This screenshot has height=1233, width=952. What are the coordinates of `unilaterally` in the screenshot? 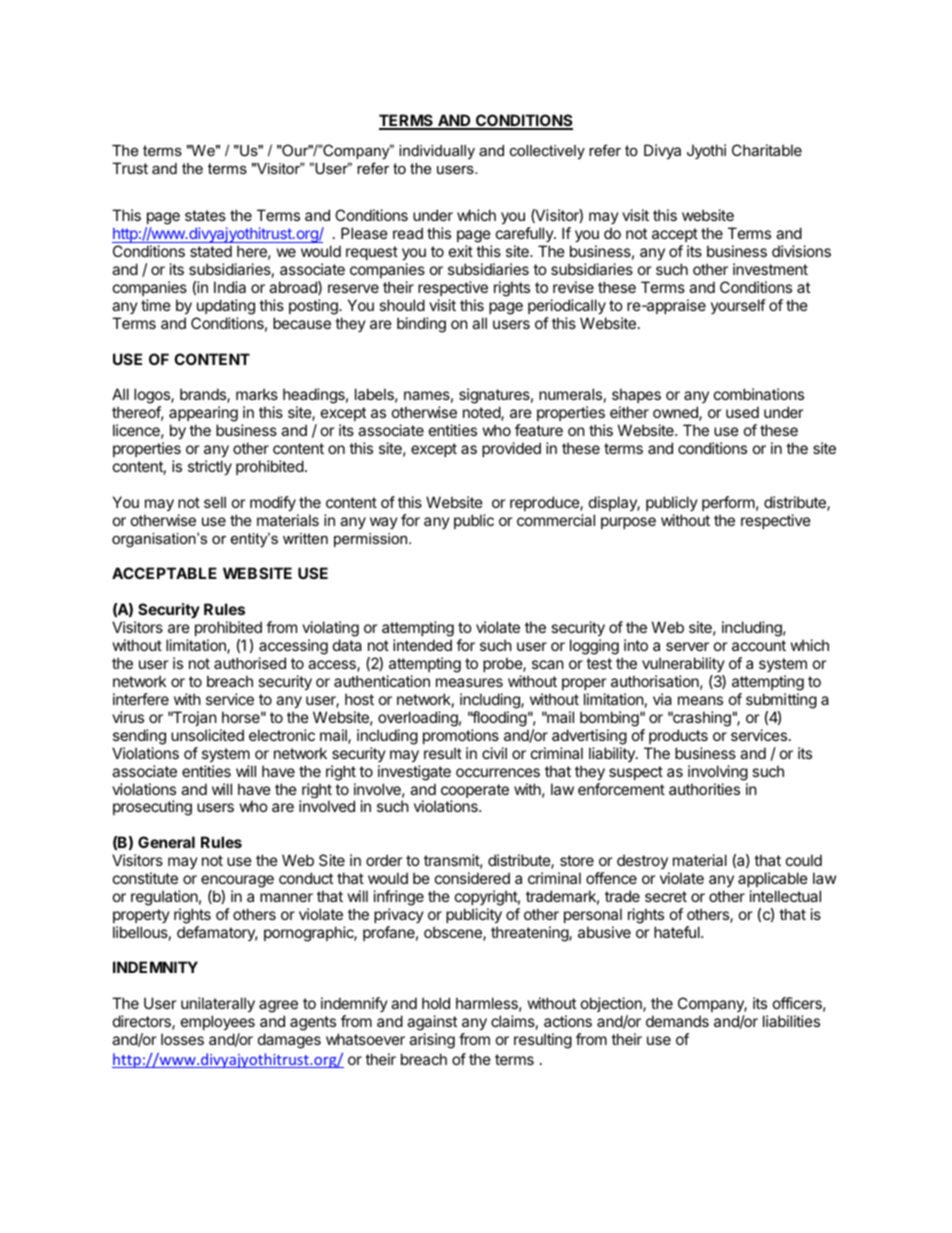 It's located at (218, 1006).
